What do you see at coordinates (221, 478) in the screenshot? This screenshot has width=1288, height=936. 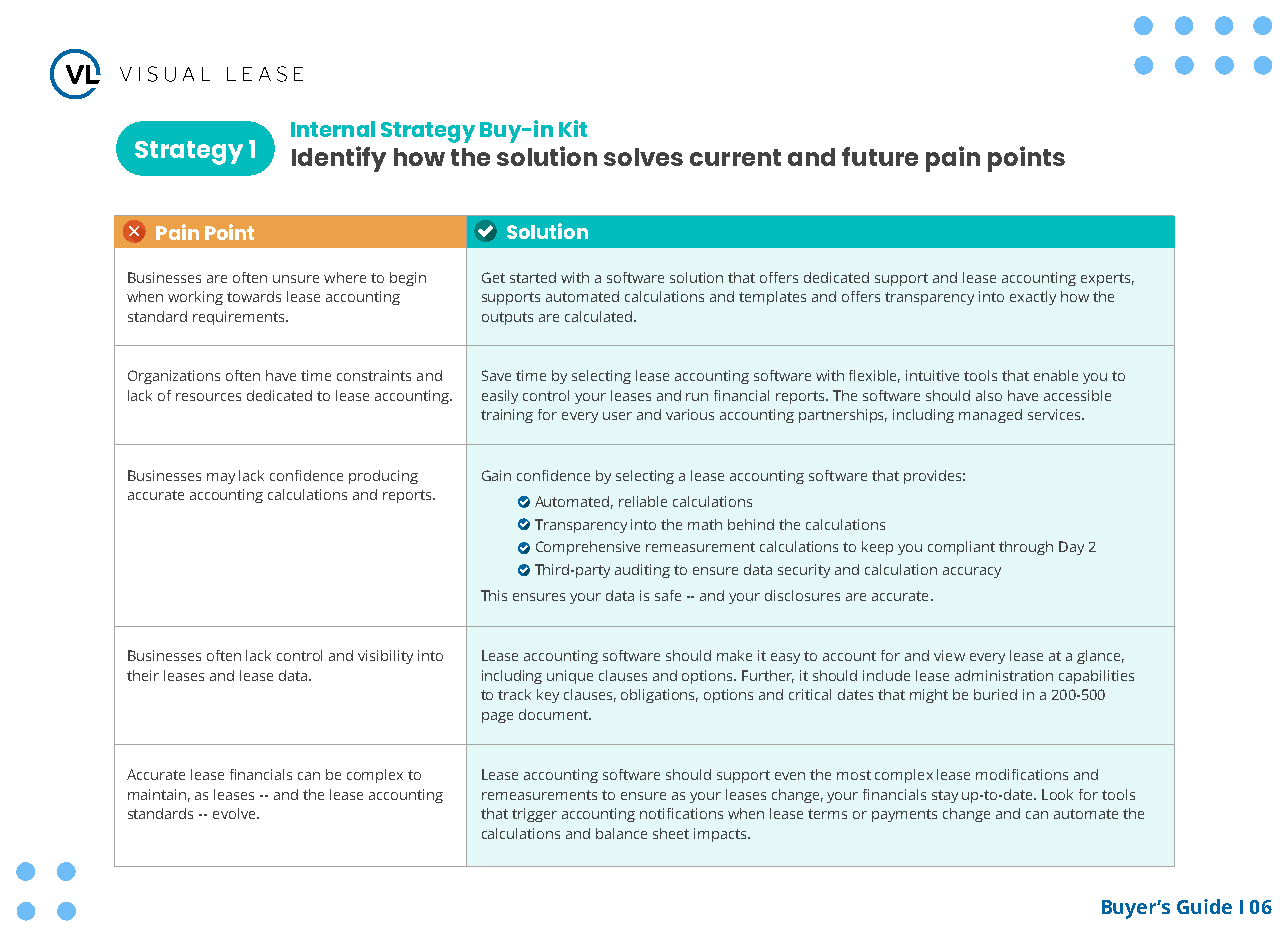 I see `may` at bounding box center [221, 478].
